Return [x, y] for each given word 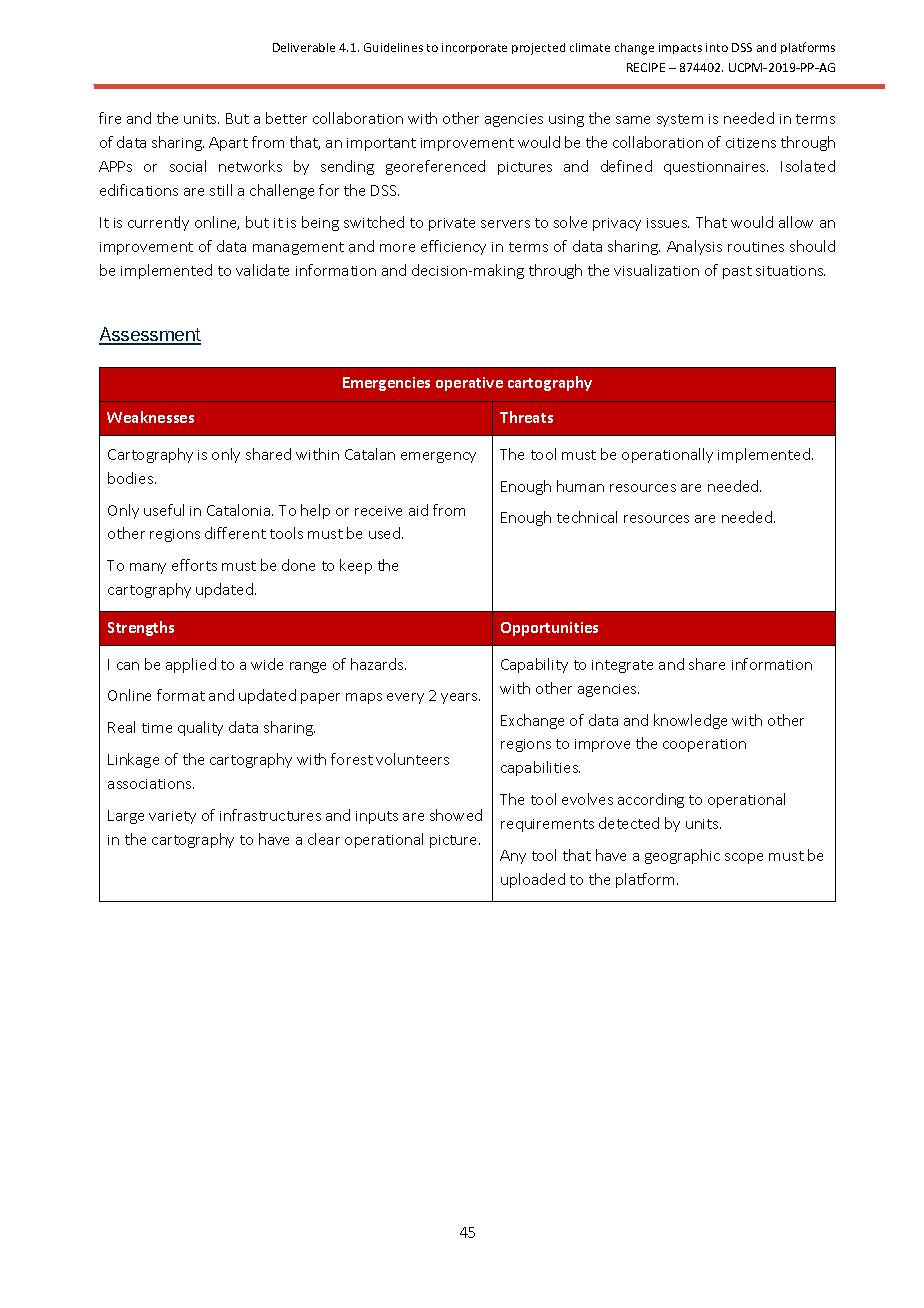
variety [172, 817]
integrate [622, 666]
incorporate [474, 48]
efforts [194, 565]
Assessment [150, 335]
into [717, 47]
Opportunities [549, 629]
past [737, 272]
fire [110, 118]
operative [469, 384]
